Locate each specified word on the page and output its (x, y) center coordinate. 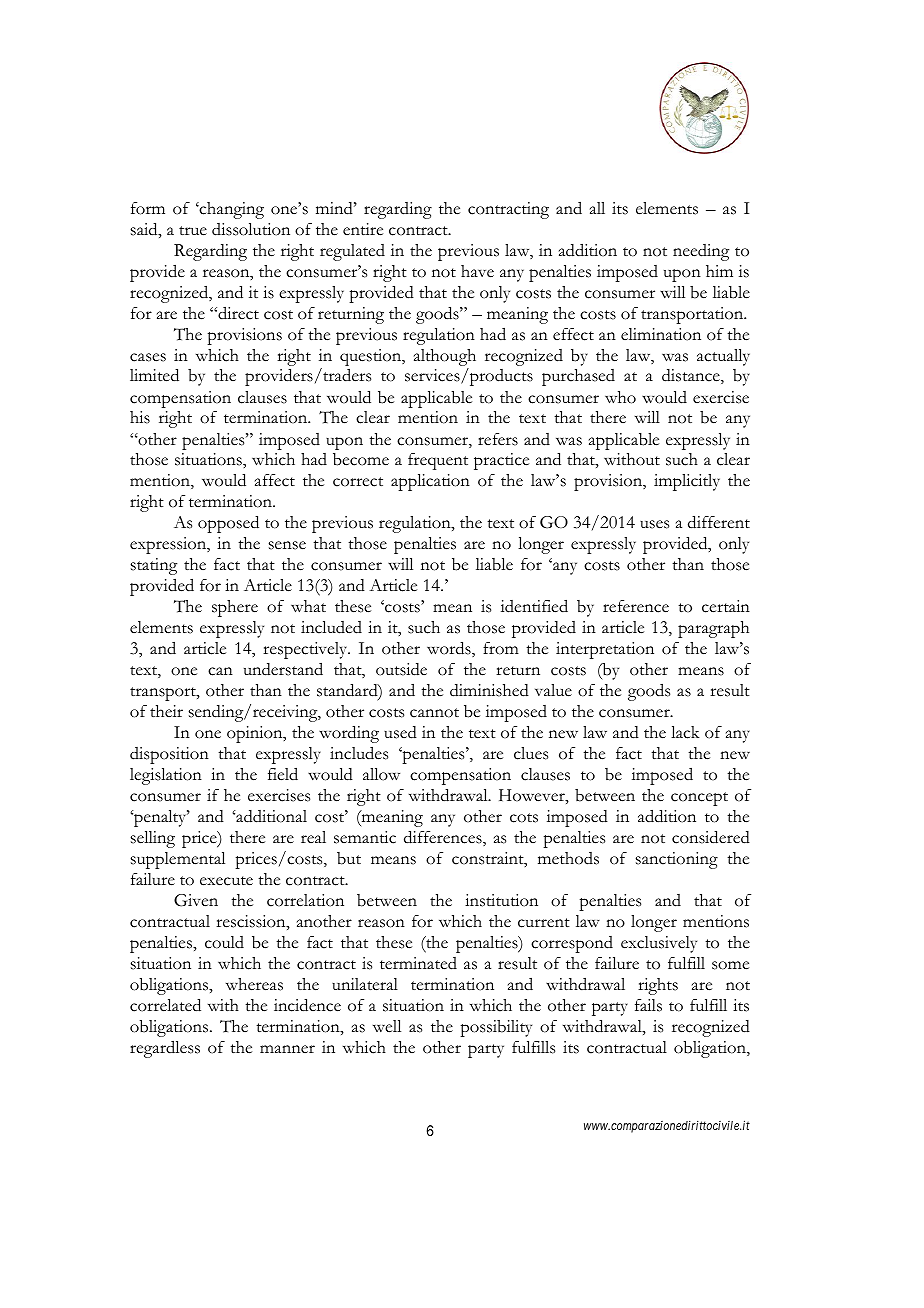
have (477, 271)
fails (648, 1005)
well (387, 1026)
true (193, 231)
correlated (165, 1005)
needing (701, 252)
